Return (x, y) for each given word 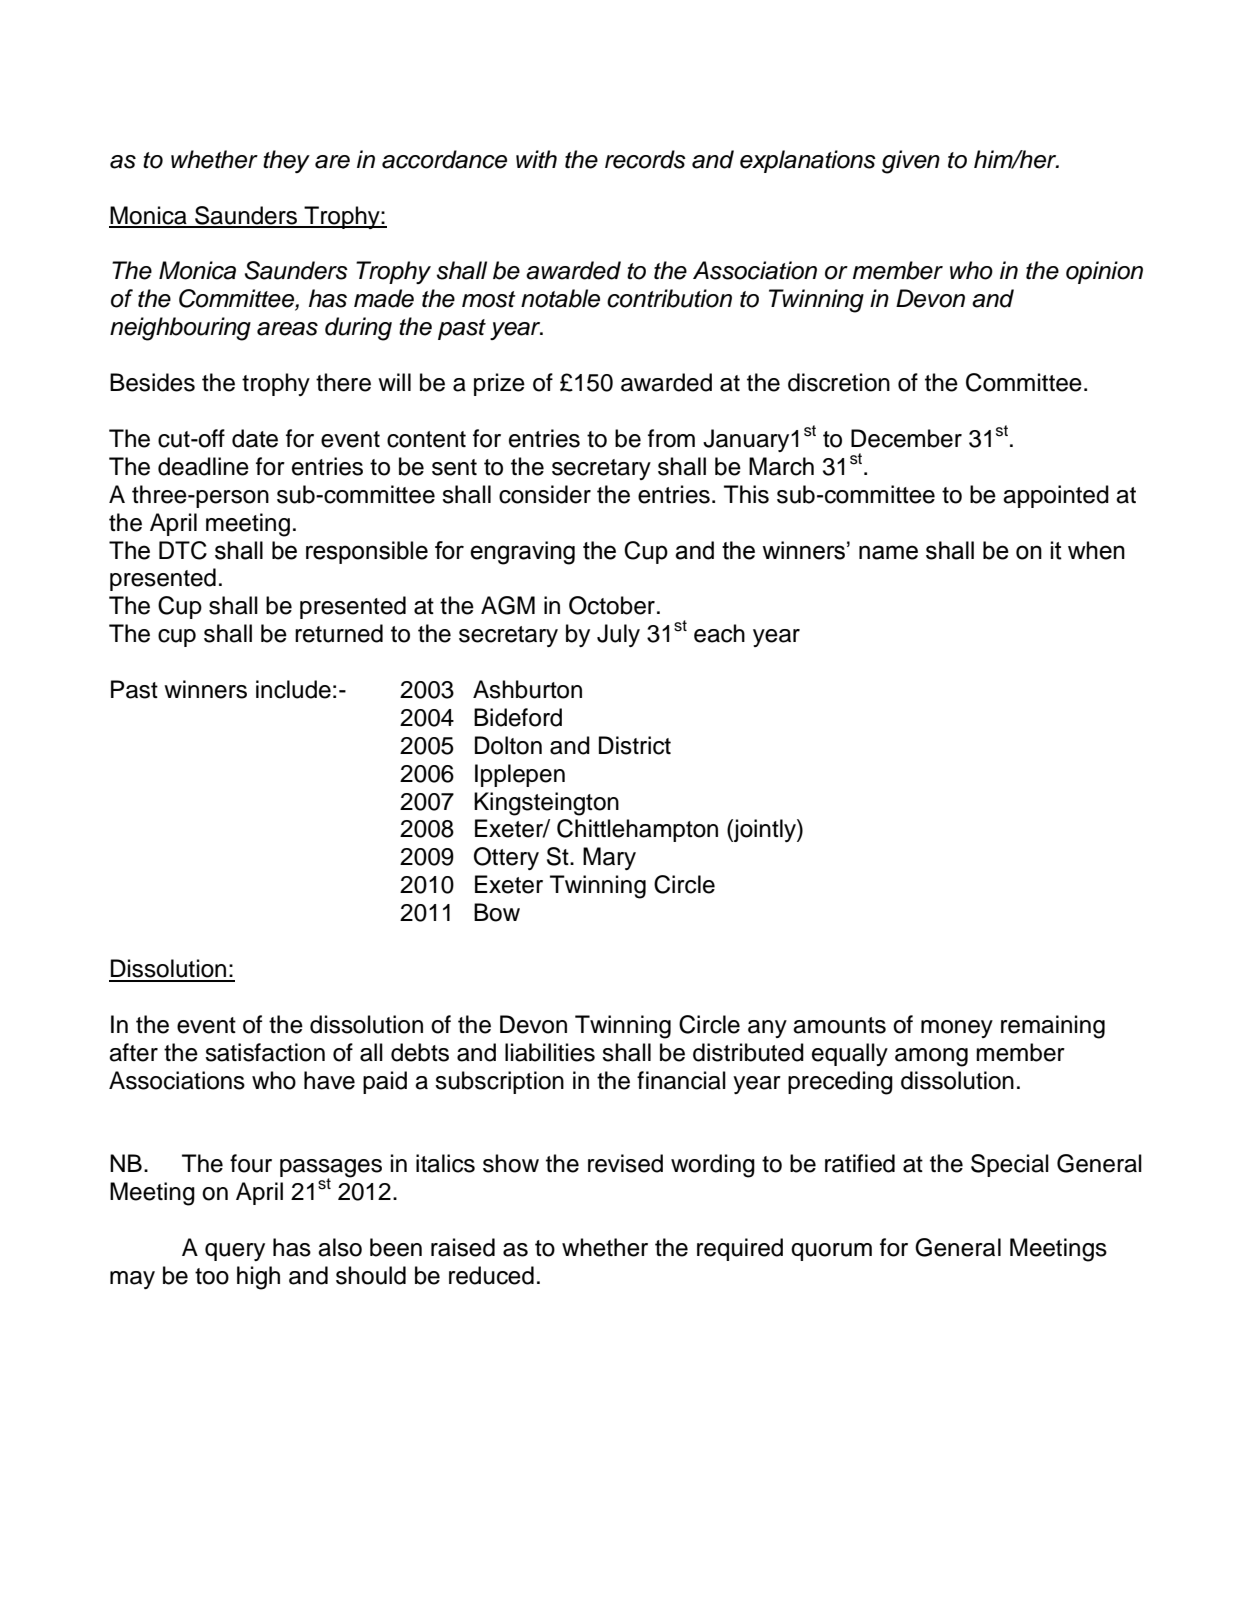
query (235, 1252)
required (740, 1249)
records (645, 159)
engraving (522, 553)
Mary (609, 858)
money (957, 1029)
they (286, 161)
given (911, 162)
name (888, 552)
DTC (183, 550)
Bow (497, 912)
